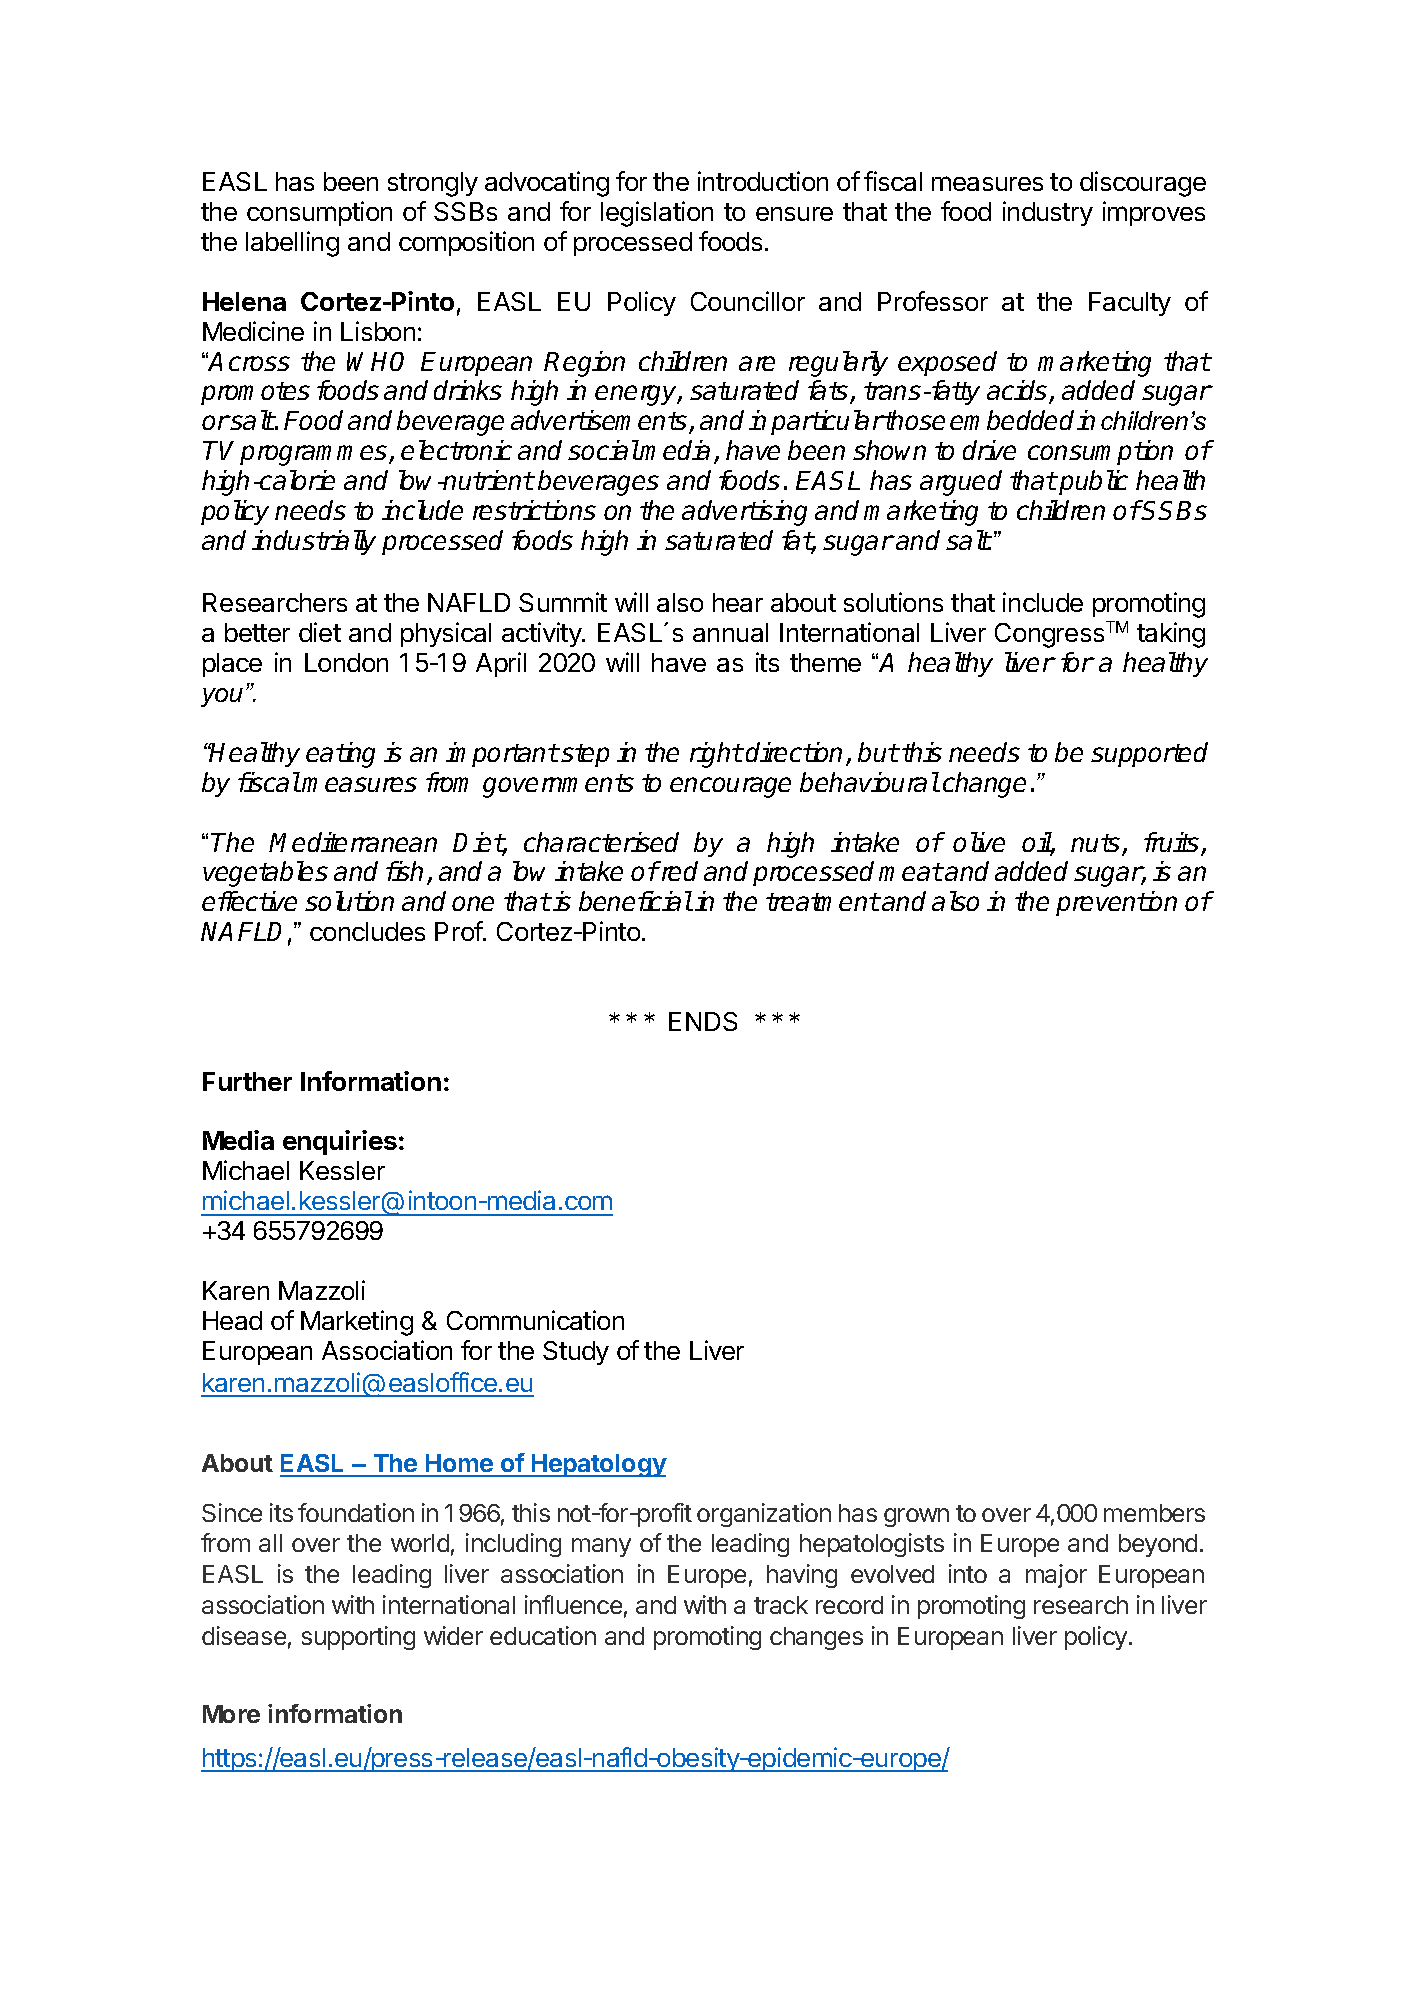 The image size is (1407, 1989). What do you see at coordinates (292, 244) in the page?
I see `labelling` at bounding box center [292, 244].
